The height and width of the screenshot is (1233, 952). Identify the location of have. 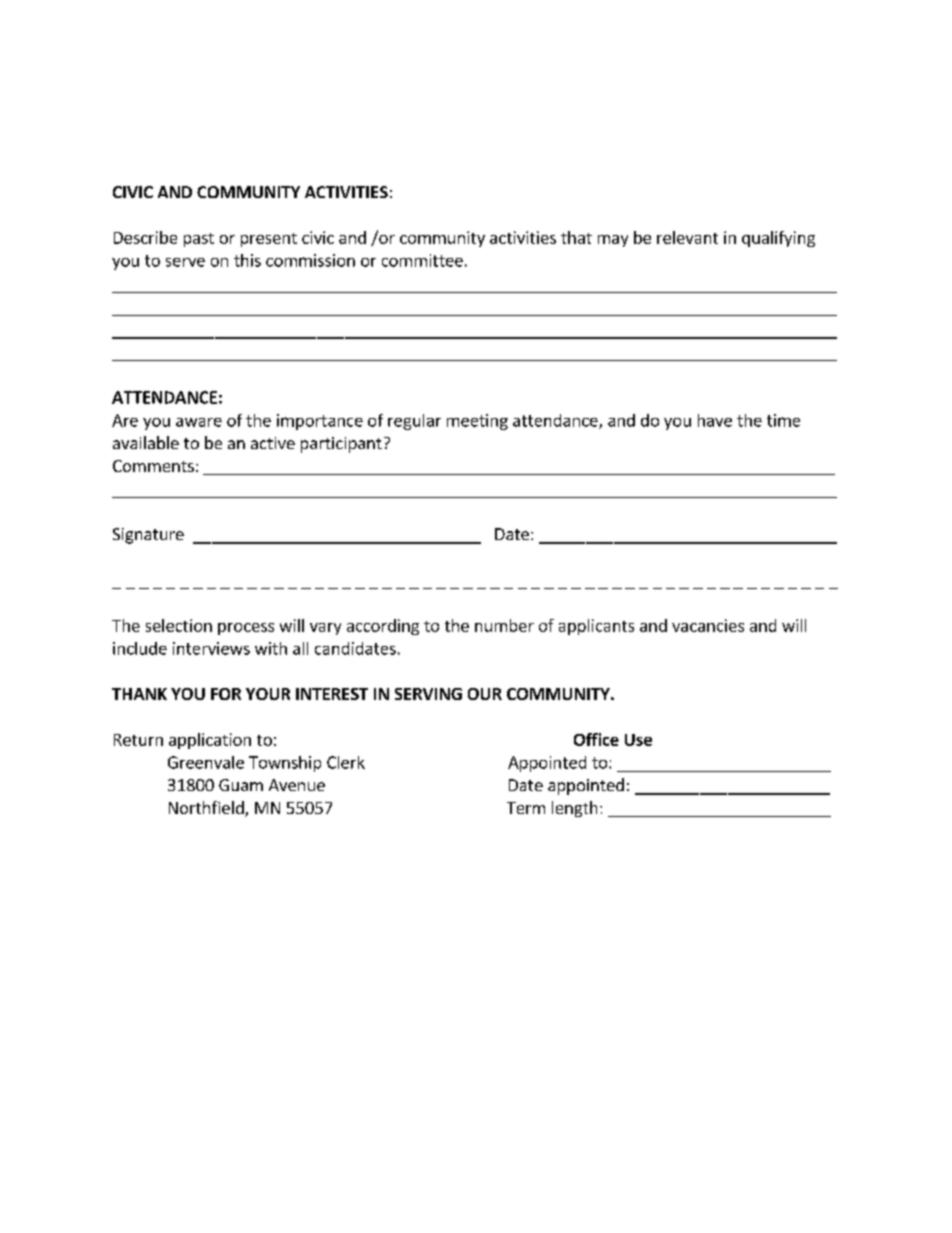
(715, 420).
